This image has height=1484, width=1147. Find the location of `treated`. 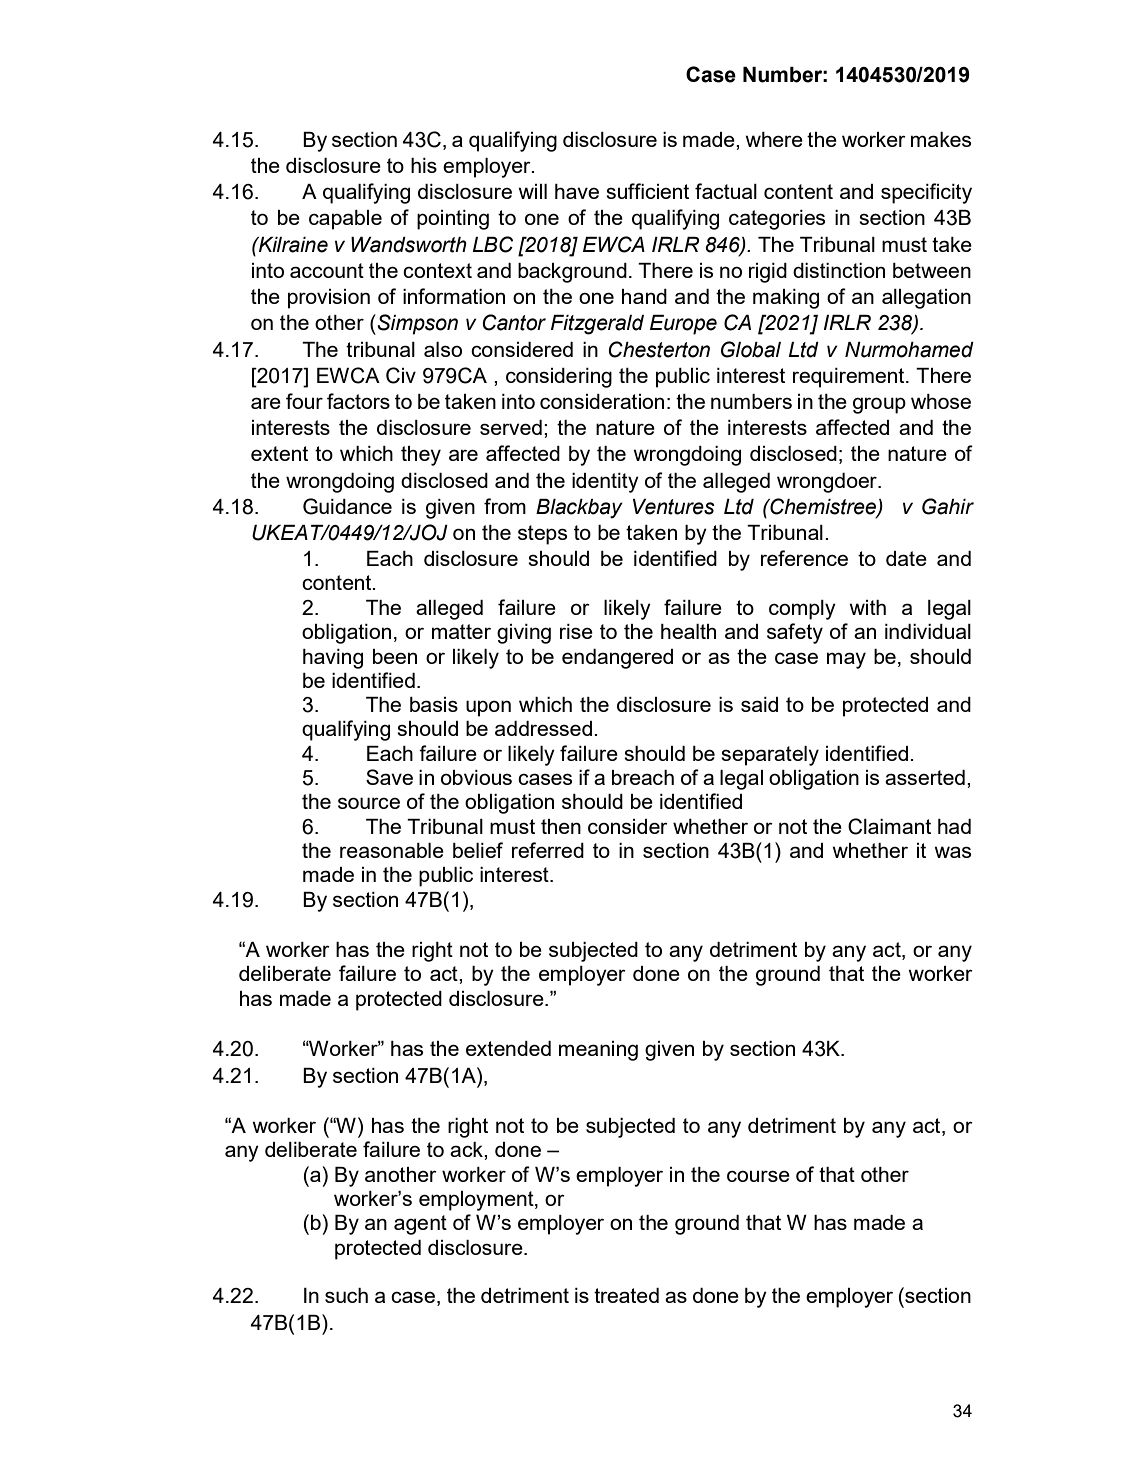

treated is located at coordinates (626, 1295).
